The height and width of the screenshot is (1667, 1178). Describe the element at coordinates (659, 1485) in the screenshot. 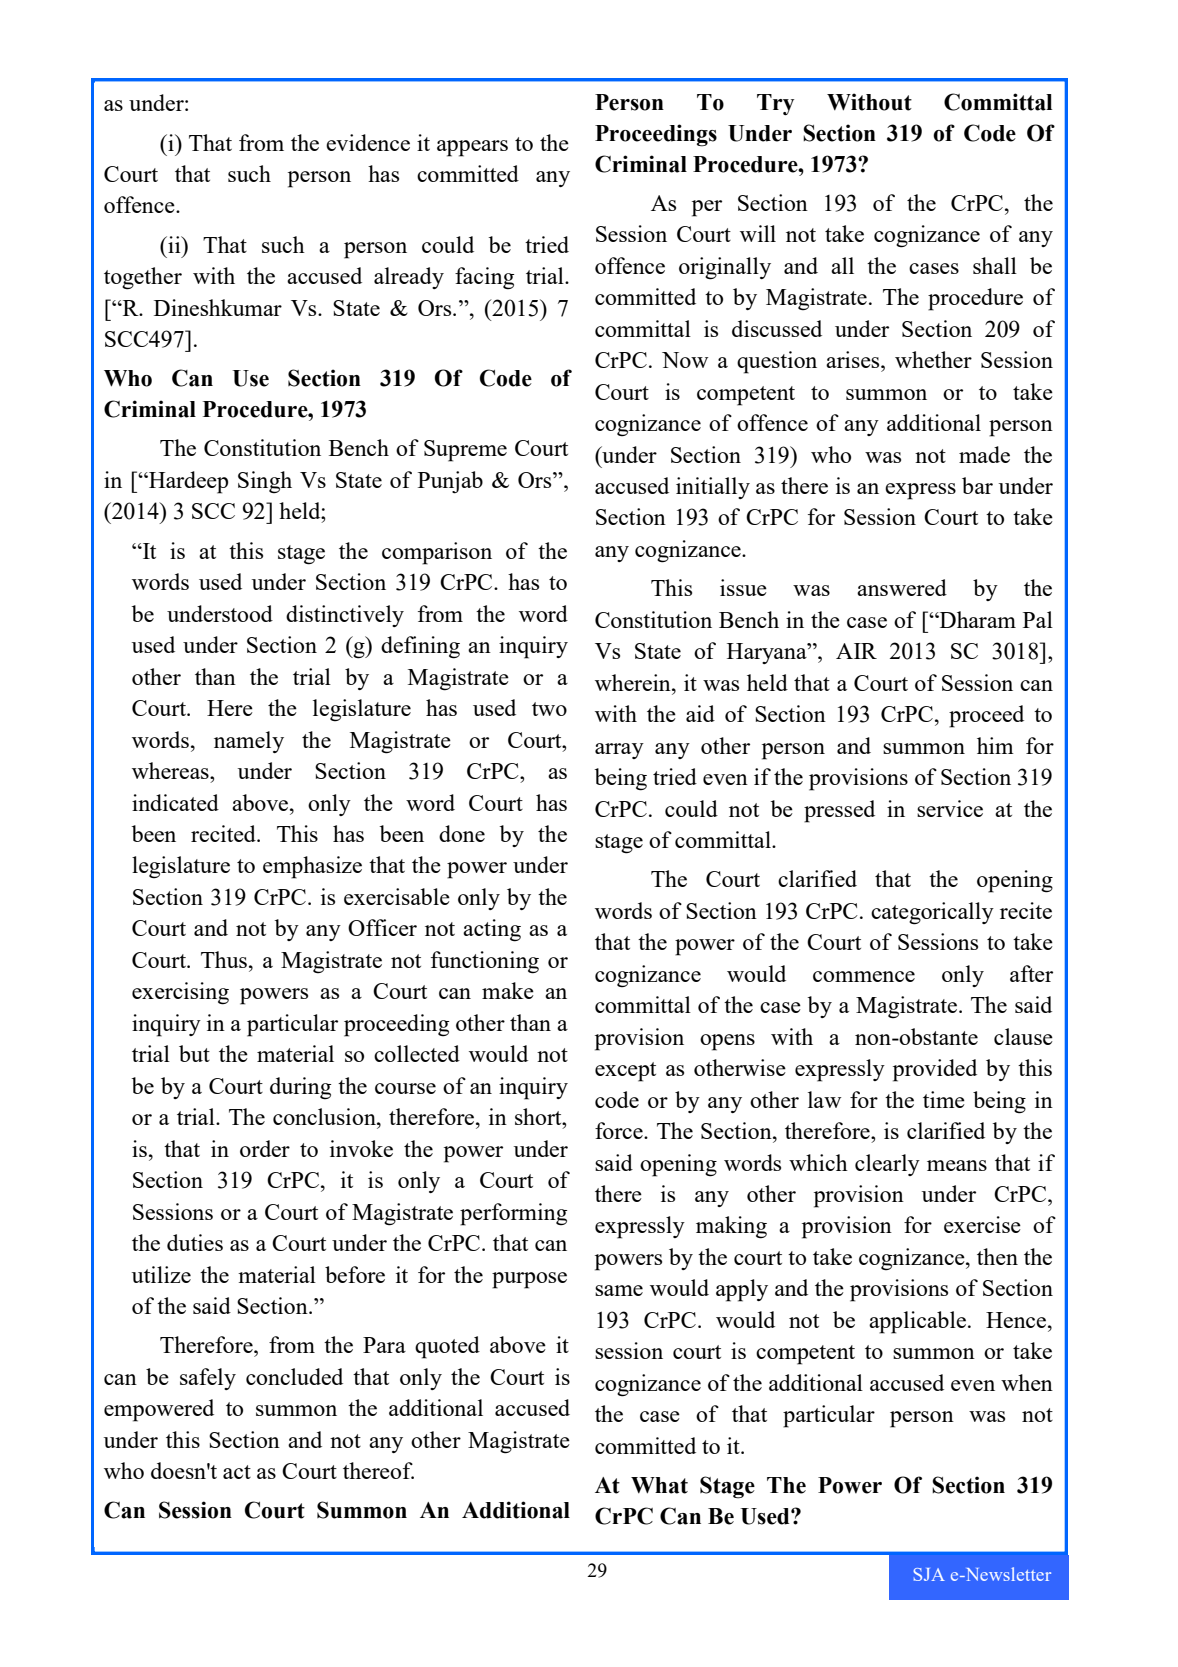

I see `What` at that location.
